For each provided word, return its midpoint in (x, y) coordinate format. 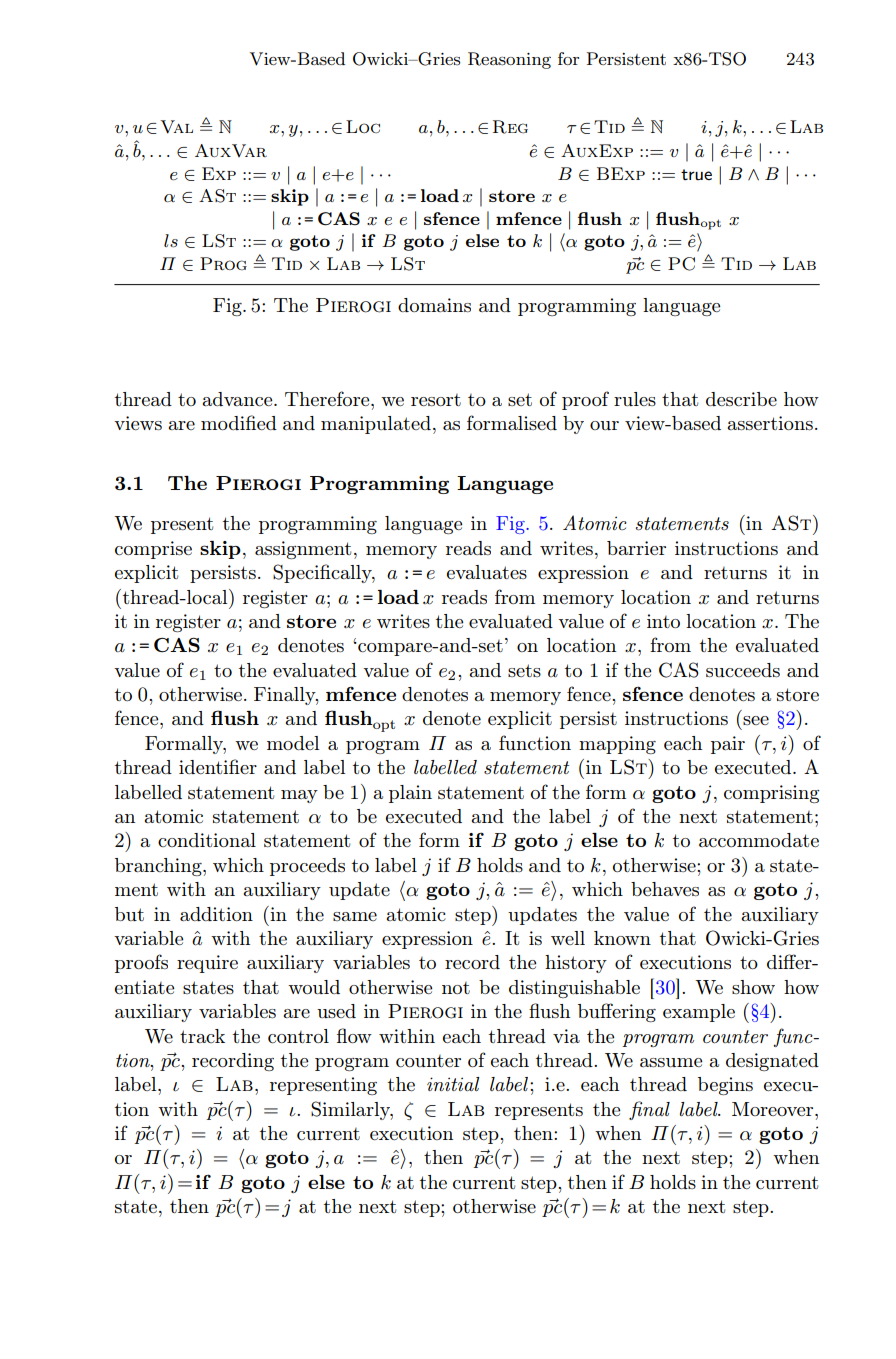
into (663, 621)
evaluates (487, 572)
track (202, 1036)
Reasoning (509, 60)
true (696, 174)
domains (434, 305)
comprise (153, 550)
